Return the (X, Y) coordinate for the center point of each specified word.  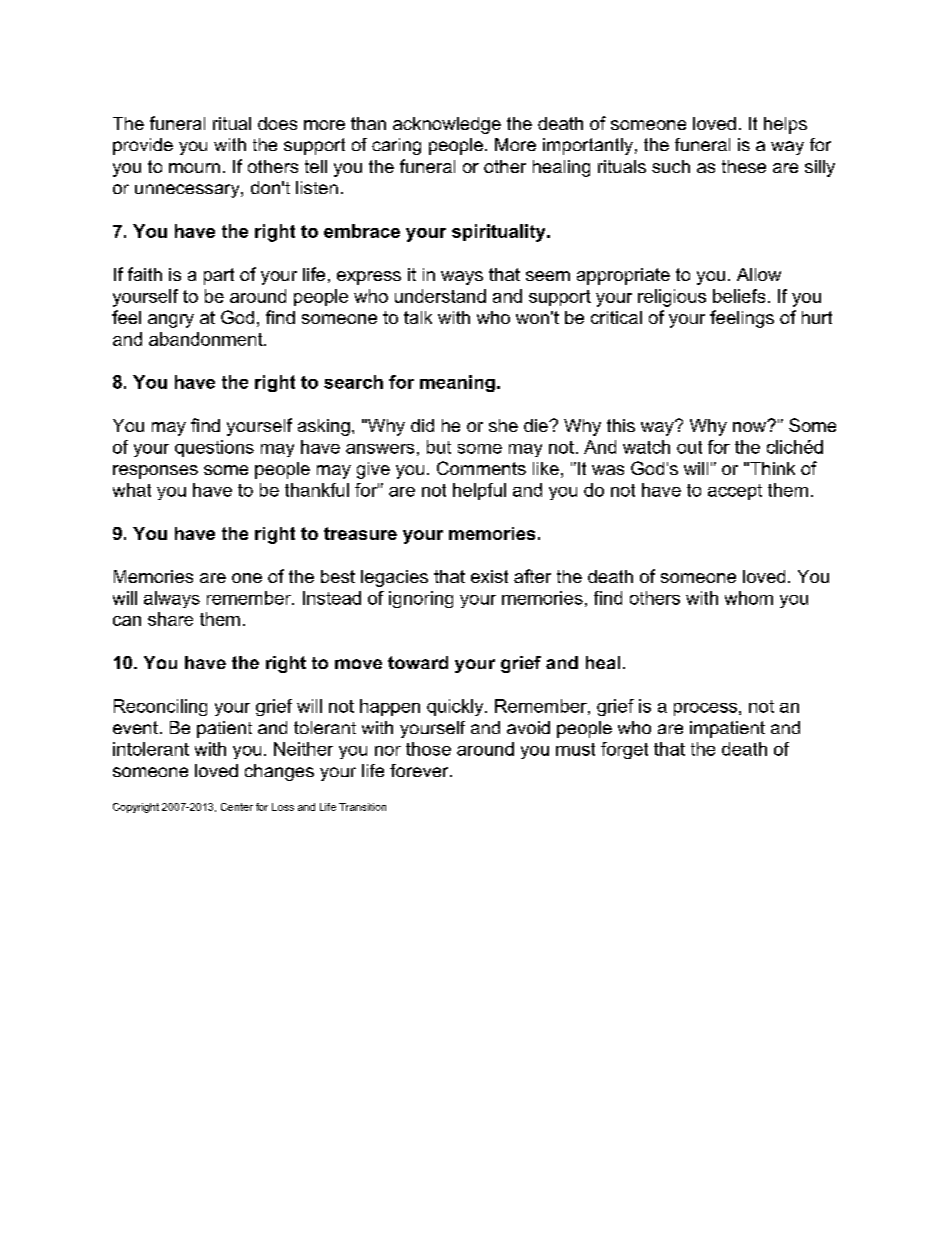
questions (214, 448)
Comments (481, 468)
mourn (194, 168)
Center (237, 807)
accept (735, 492)
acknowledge (447, 125)
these (744, 166)
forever (420, 770)
